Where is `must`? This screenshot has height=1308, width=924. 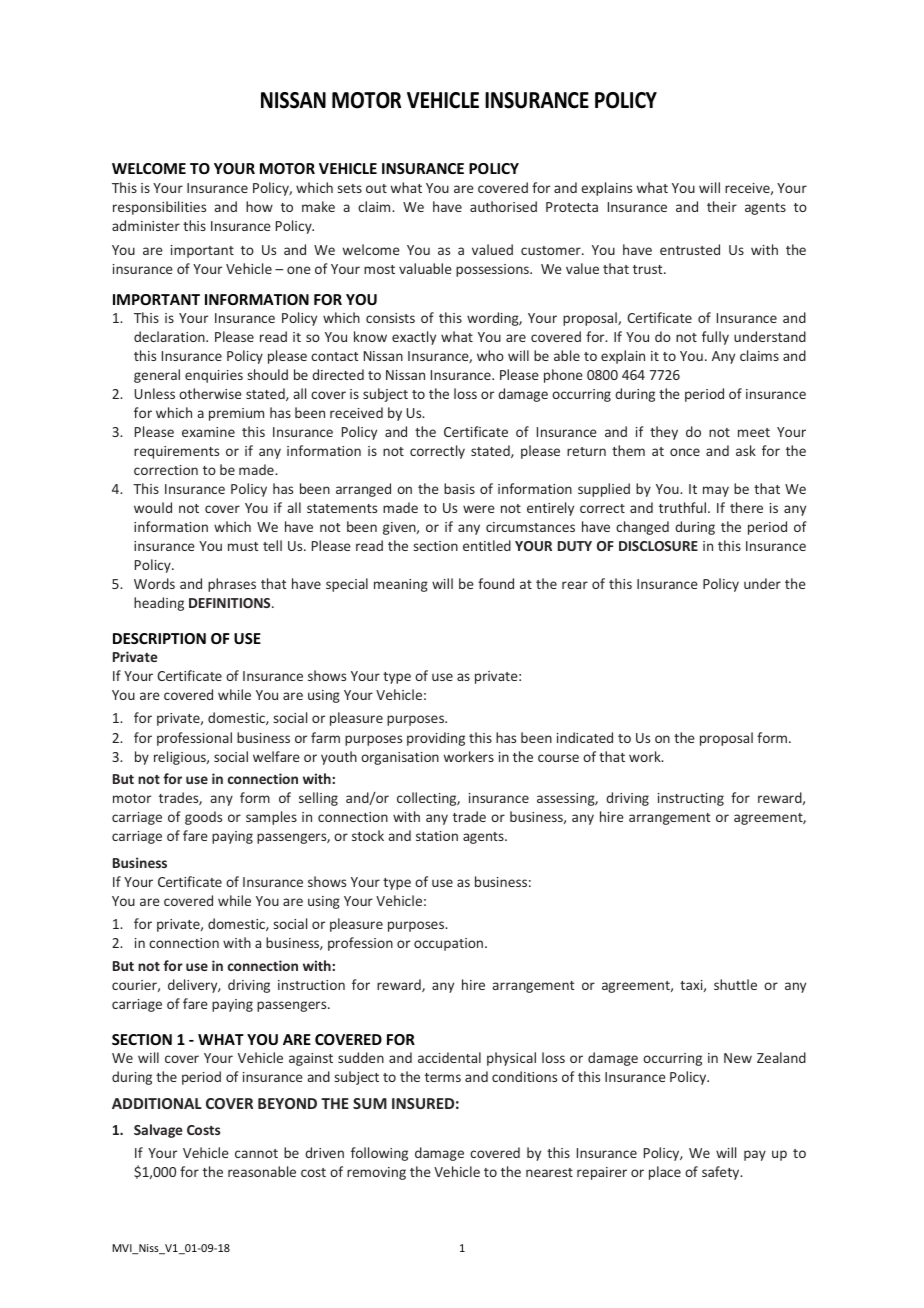
must is located at coordinates (243, 546).
